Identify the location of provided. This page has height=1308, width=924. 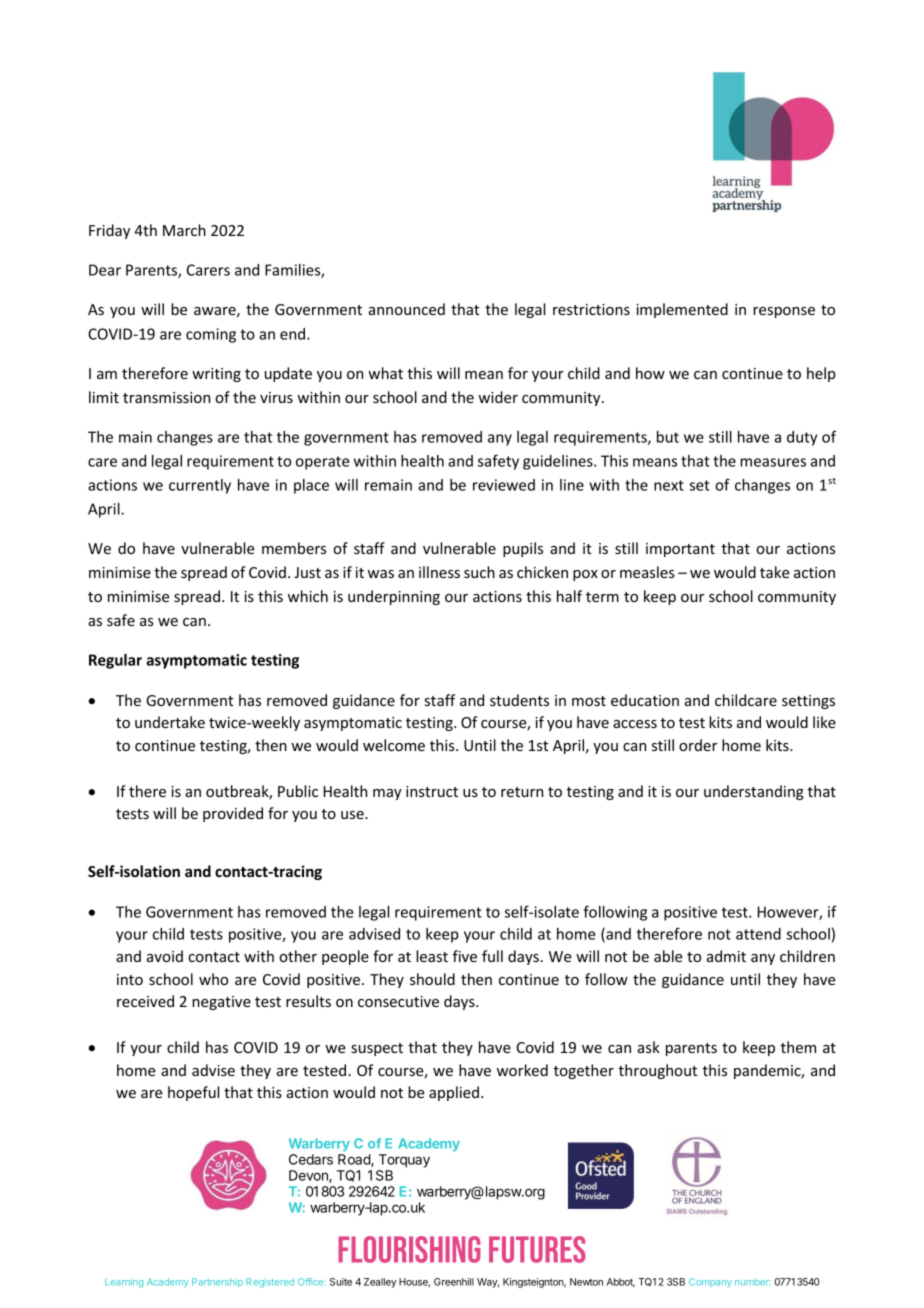
(233, 814).
